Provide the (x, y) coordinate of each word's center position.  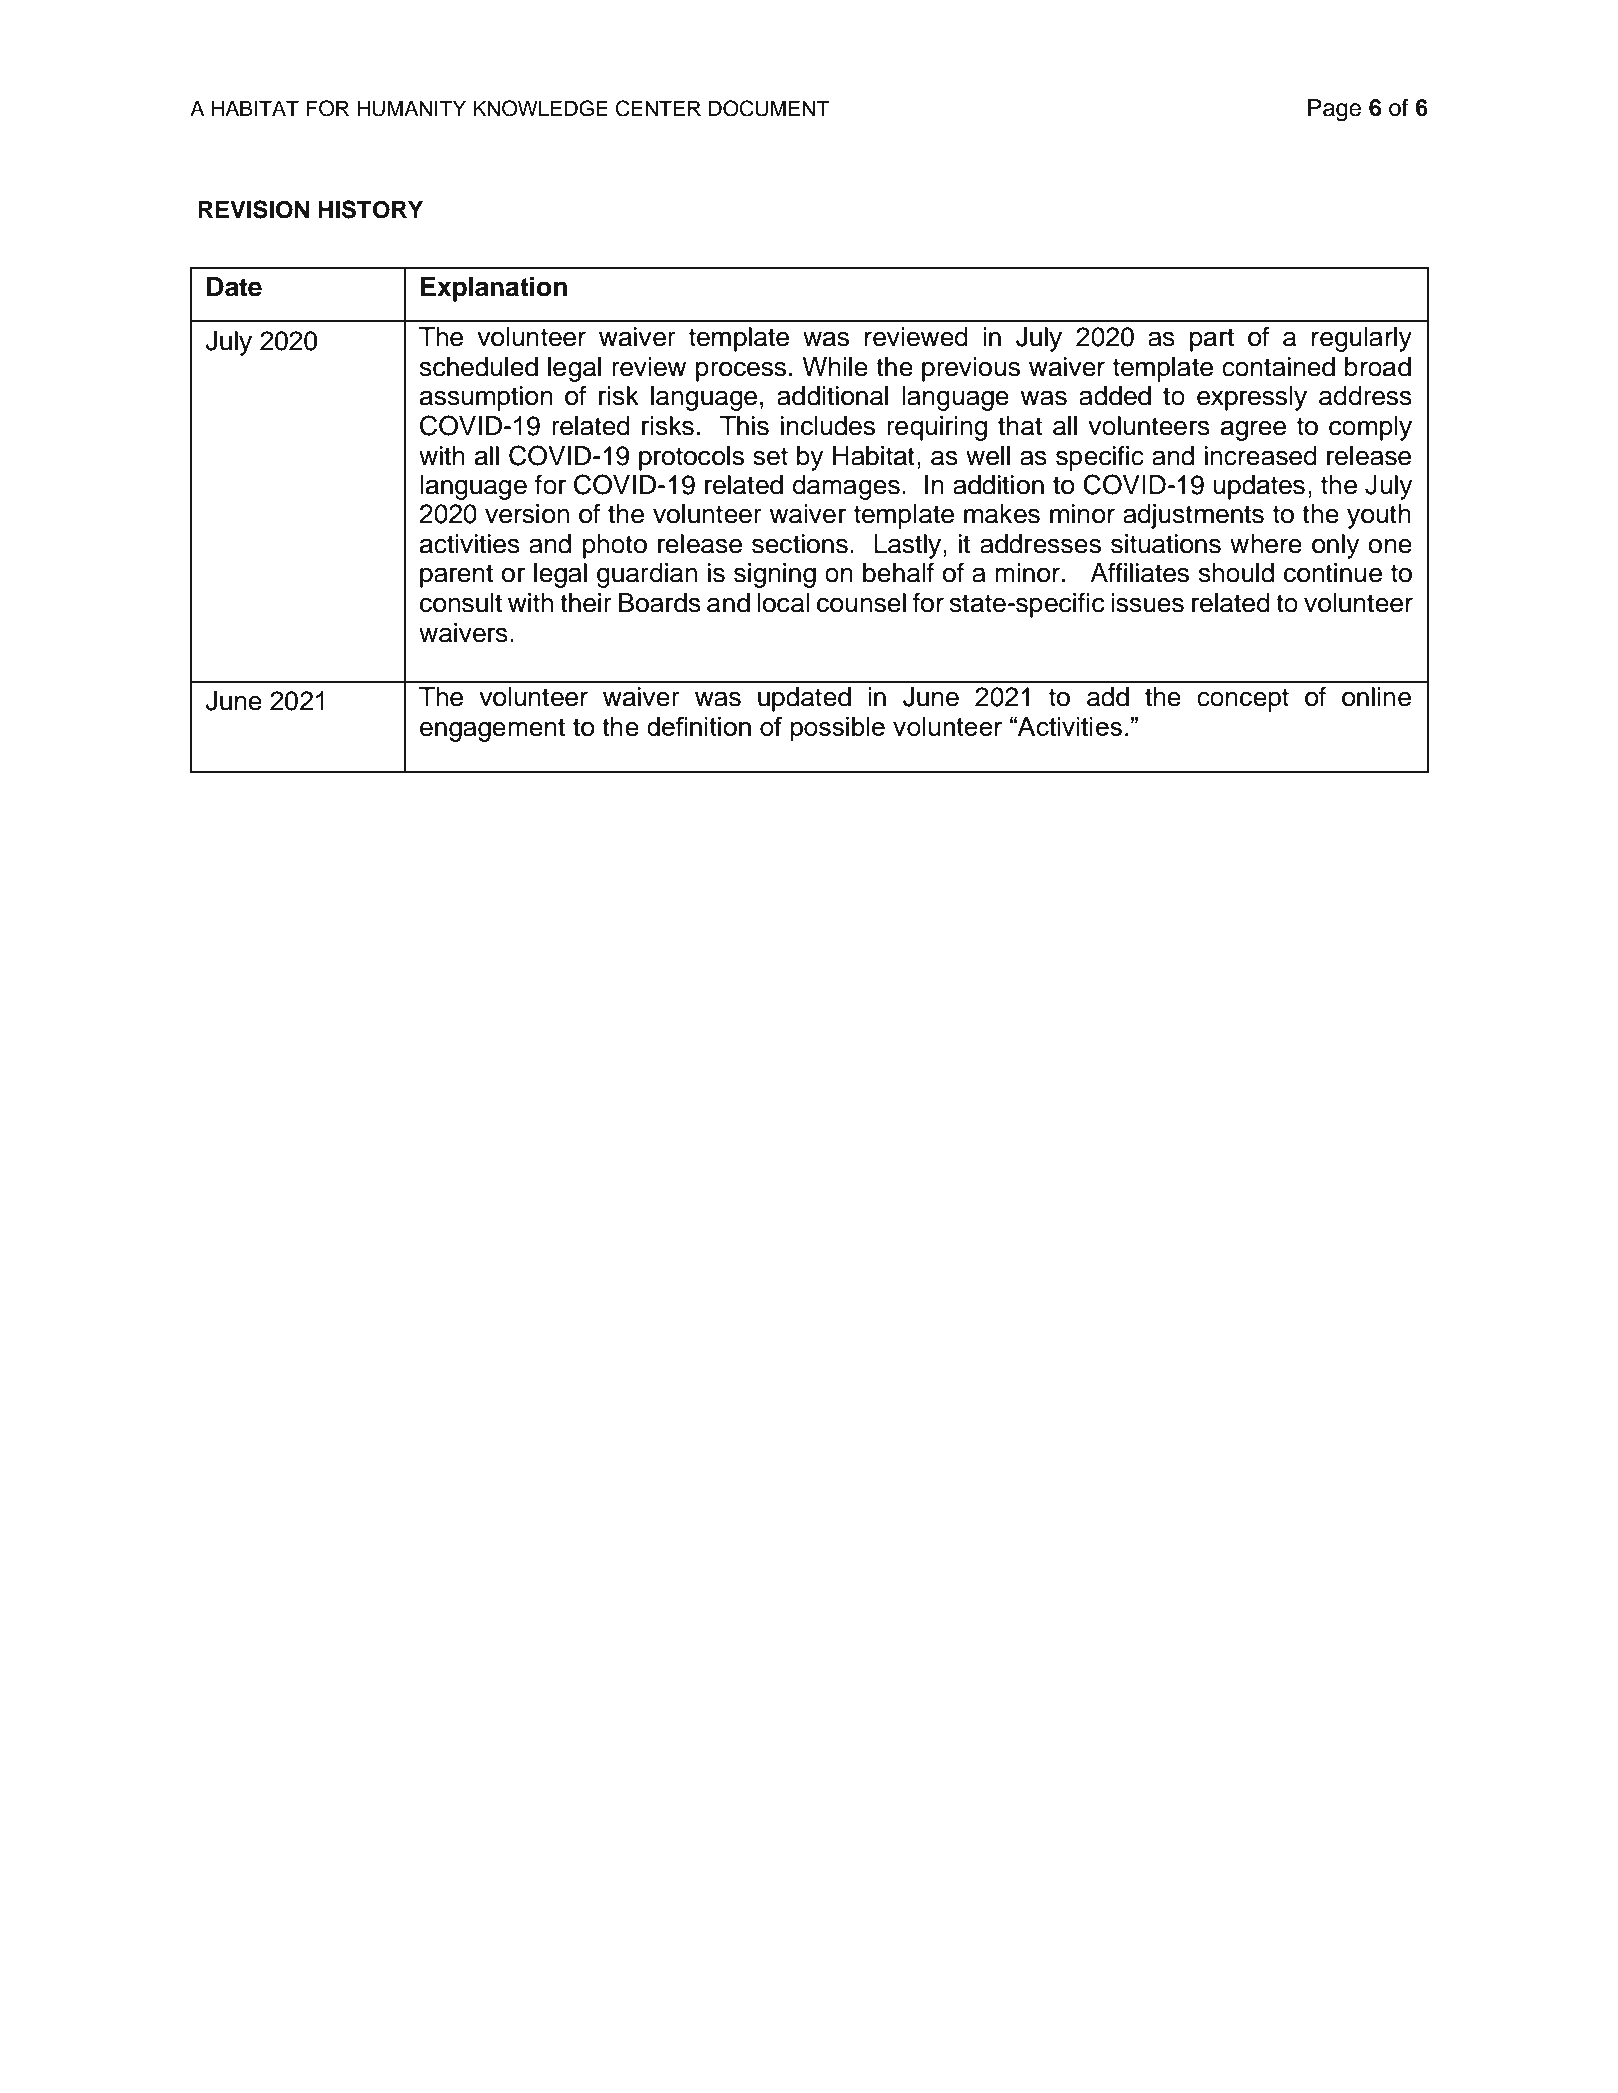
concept (1243, 700)
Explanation (494, 289)
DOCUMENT (769, 108)
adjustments (1193, 516)
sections (800, 544)
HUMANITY (411, 108)
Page (1334, 110)
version (527, 514)
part (1212, 340)
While (835, 367)
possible (838, 729)
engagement (492, 730)
